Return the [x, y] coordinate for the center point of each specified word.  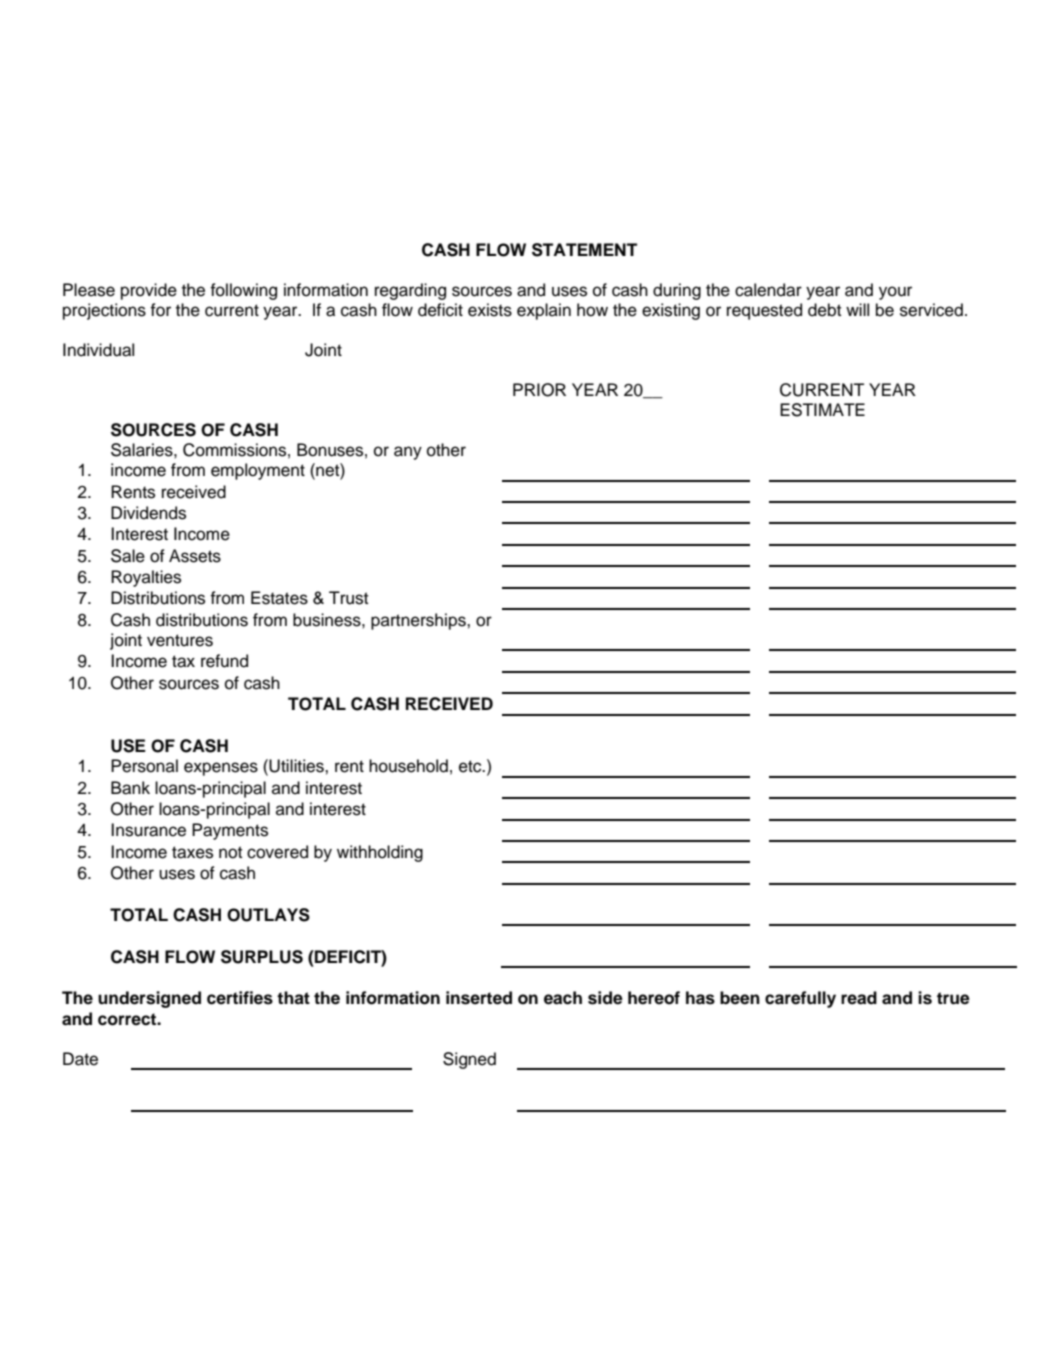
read [859, 998]
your [895, 293]
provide [149, 291]
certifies [240, 998]
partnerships [419, 621]
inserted [479, 998]
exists [490, 310]
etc [471, 766]
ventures [180, 640]
